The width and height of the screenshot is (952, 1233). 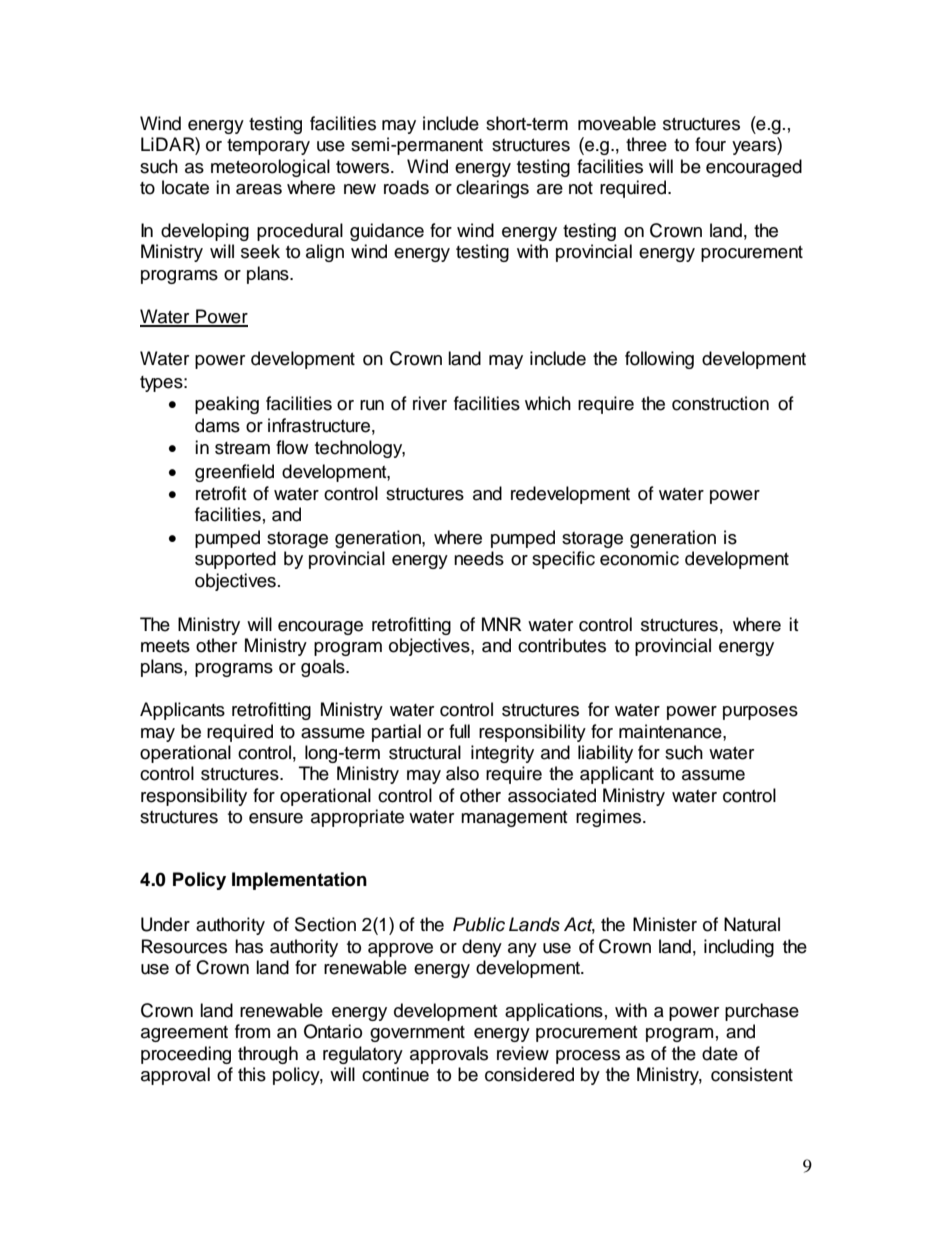 What do you see at coordinates (720, 1053) in the screenshot?
I see `date` at bounding box center [720, 1053].
